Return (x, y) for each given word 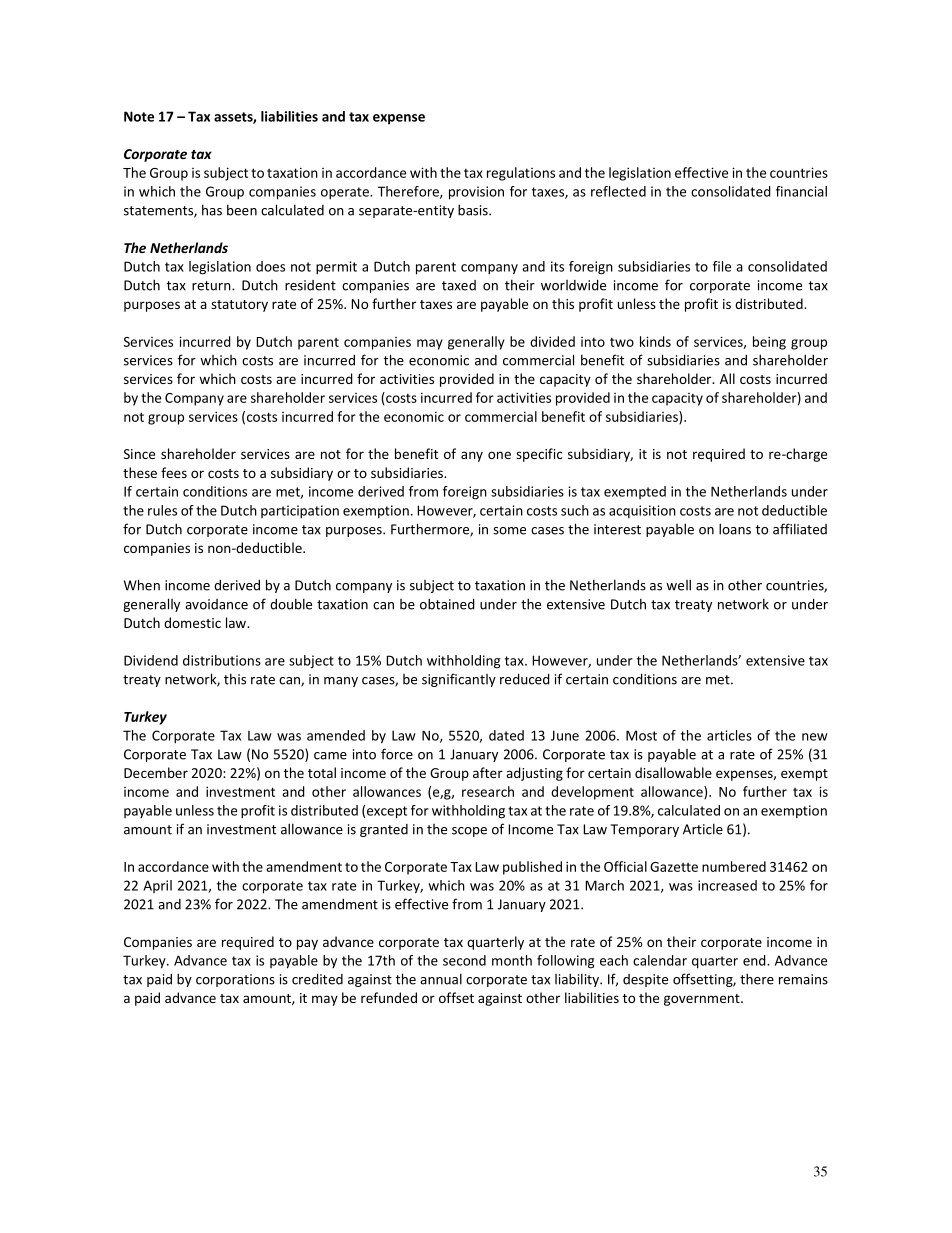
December (156, 772)
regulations (521, 174)
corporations (235, 980)
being (769, 343)
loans (735, 529)
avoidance (216, 604)
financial (801, 191)
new (815, 737)
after (488, 772)
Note (139, 116)
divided (552, 341)
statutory (239, 306)
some (509, 531)
